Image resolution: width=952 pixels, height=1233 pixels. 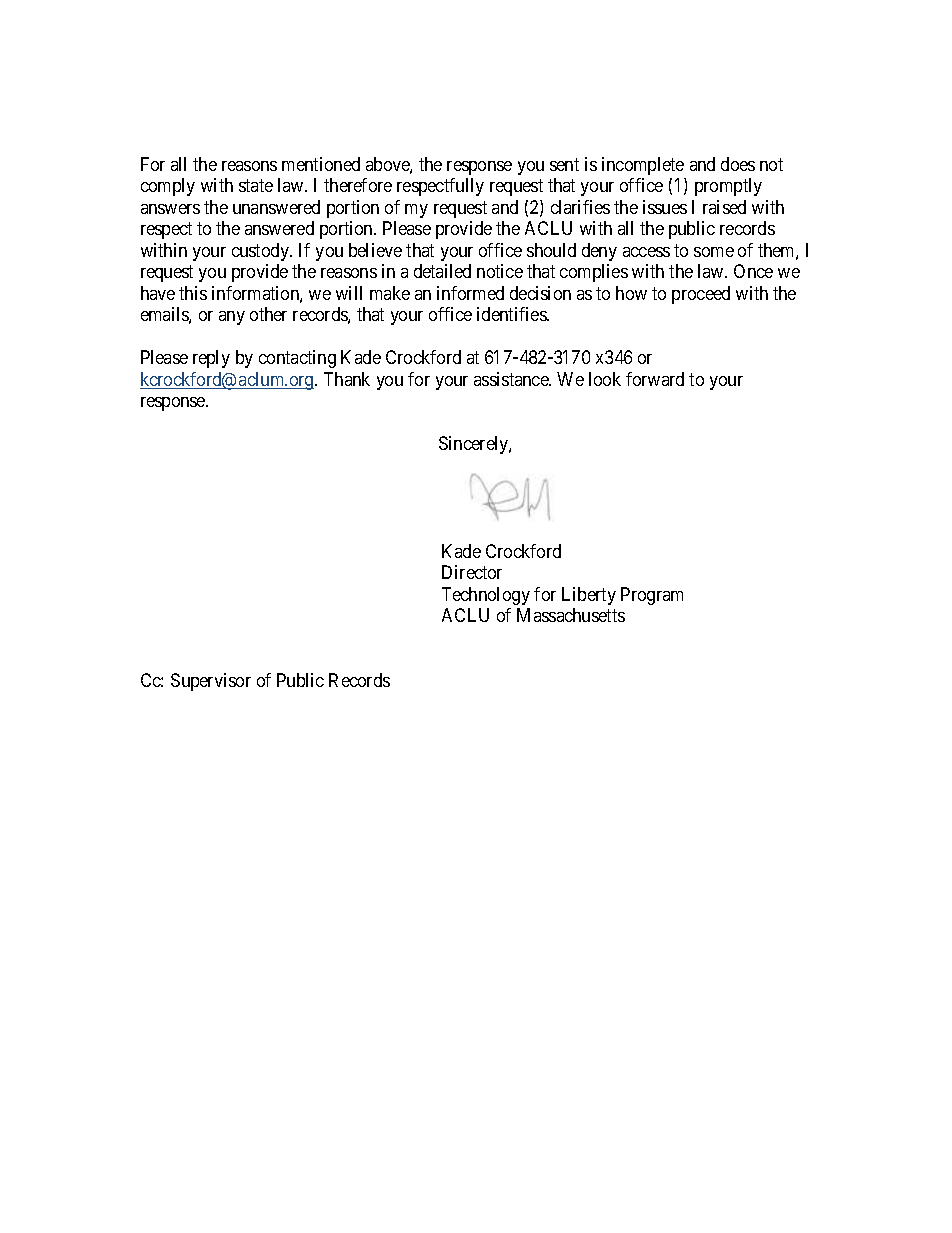 What do you see at coordinates (472, 572) in the document?
I see `Director` at bounding box center [472, 572].
